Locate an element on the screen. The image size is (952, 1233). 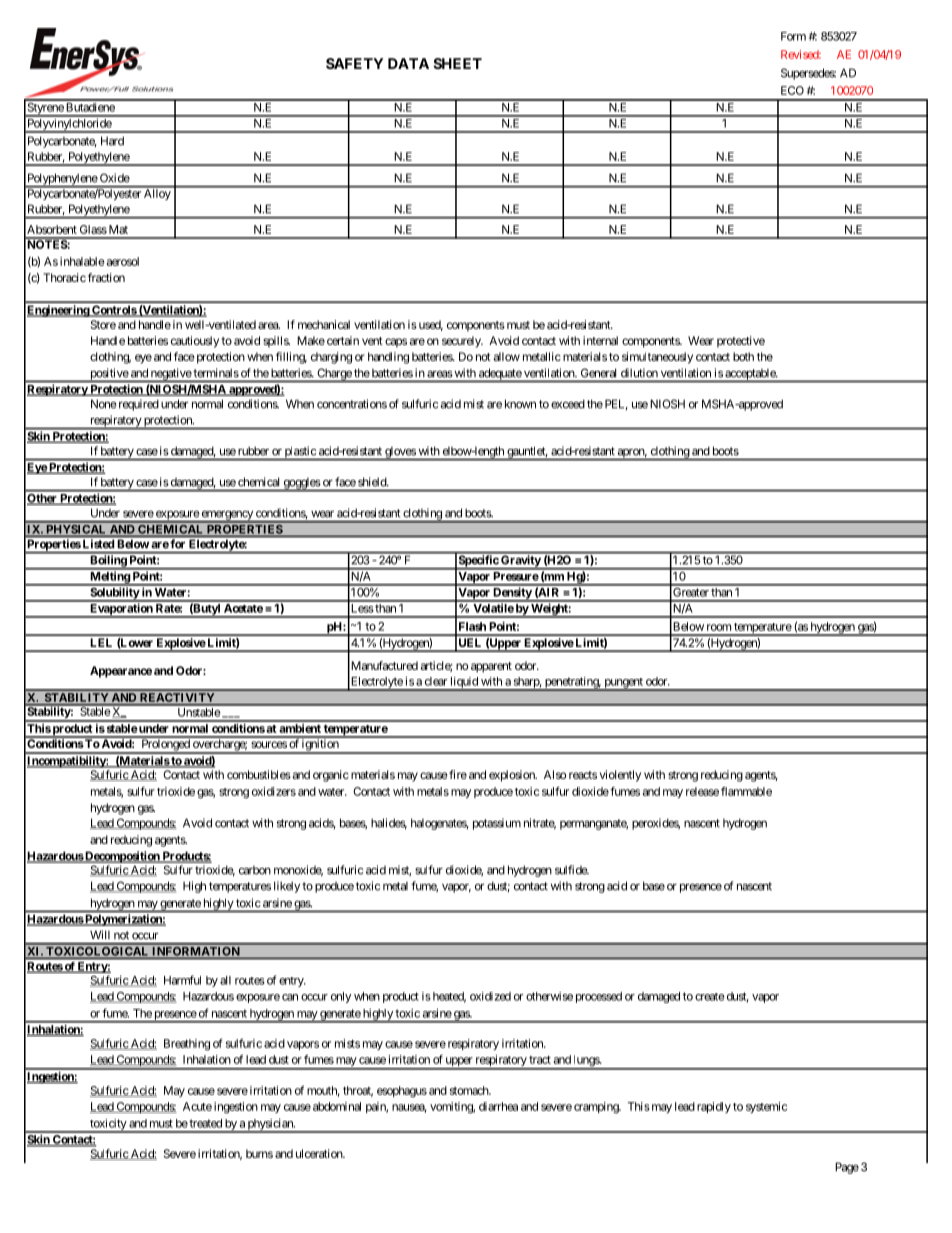
SHEET is located at coordinates (457, 63).
